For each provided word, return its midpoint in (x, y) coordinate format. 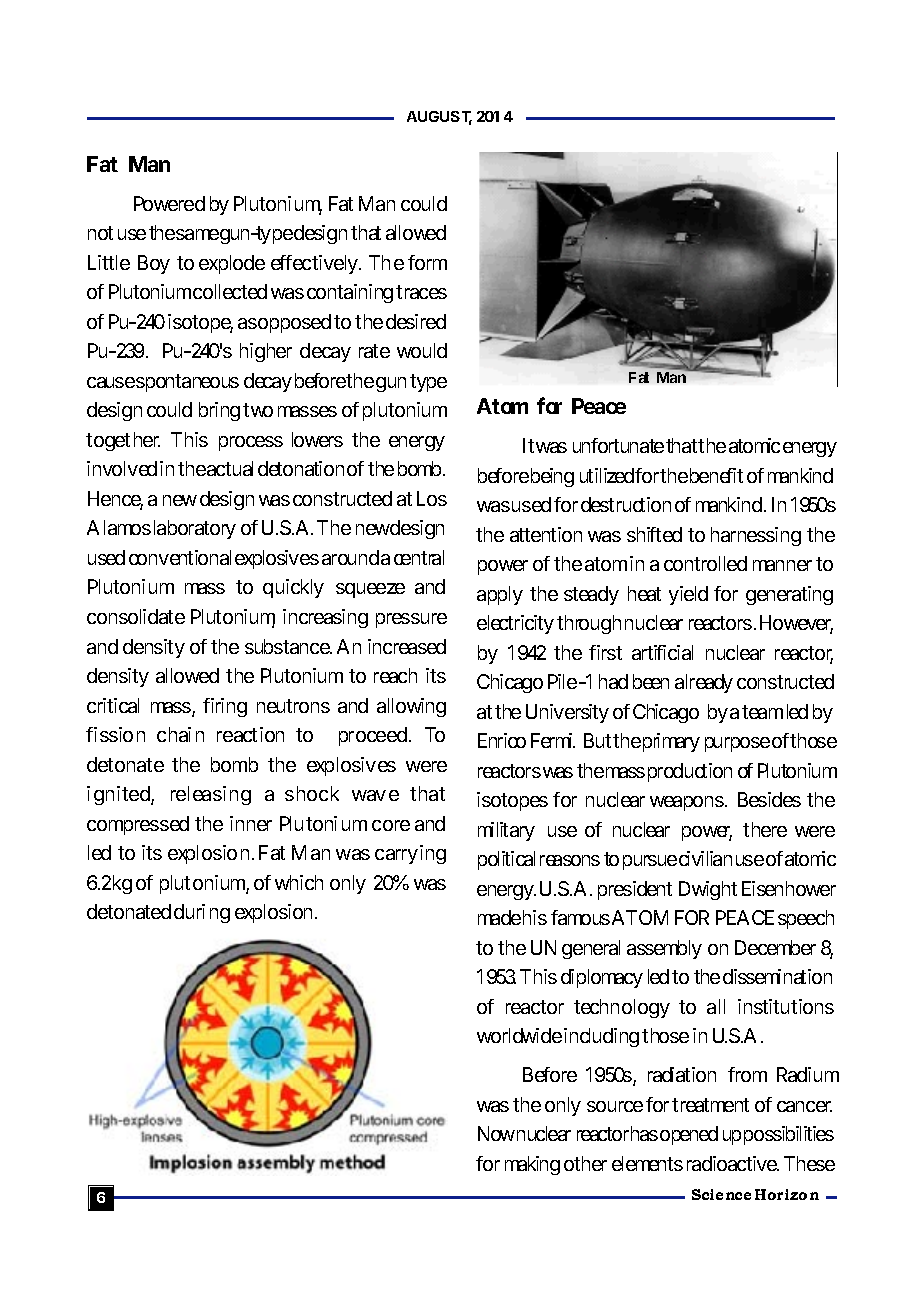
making (532, 1165)
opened (687, 1135)
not (100, 233)
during (202, 913)
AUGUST (439, 118)
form (427, 262)
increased (407, 646)
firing (225, 707)
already (704, 683)
